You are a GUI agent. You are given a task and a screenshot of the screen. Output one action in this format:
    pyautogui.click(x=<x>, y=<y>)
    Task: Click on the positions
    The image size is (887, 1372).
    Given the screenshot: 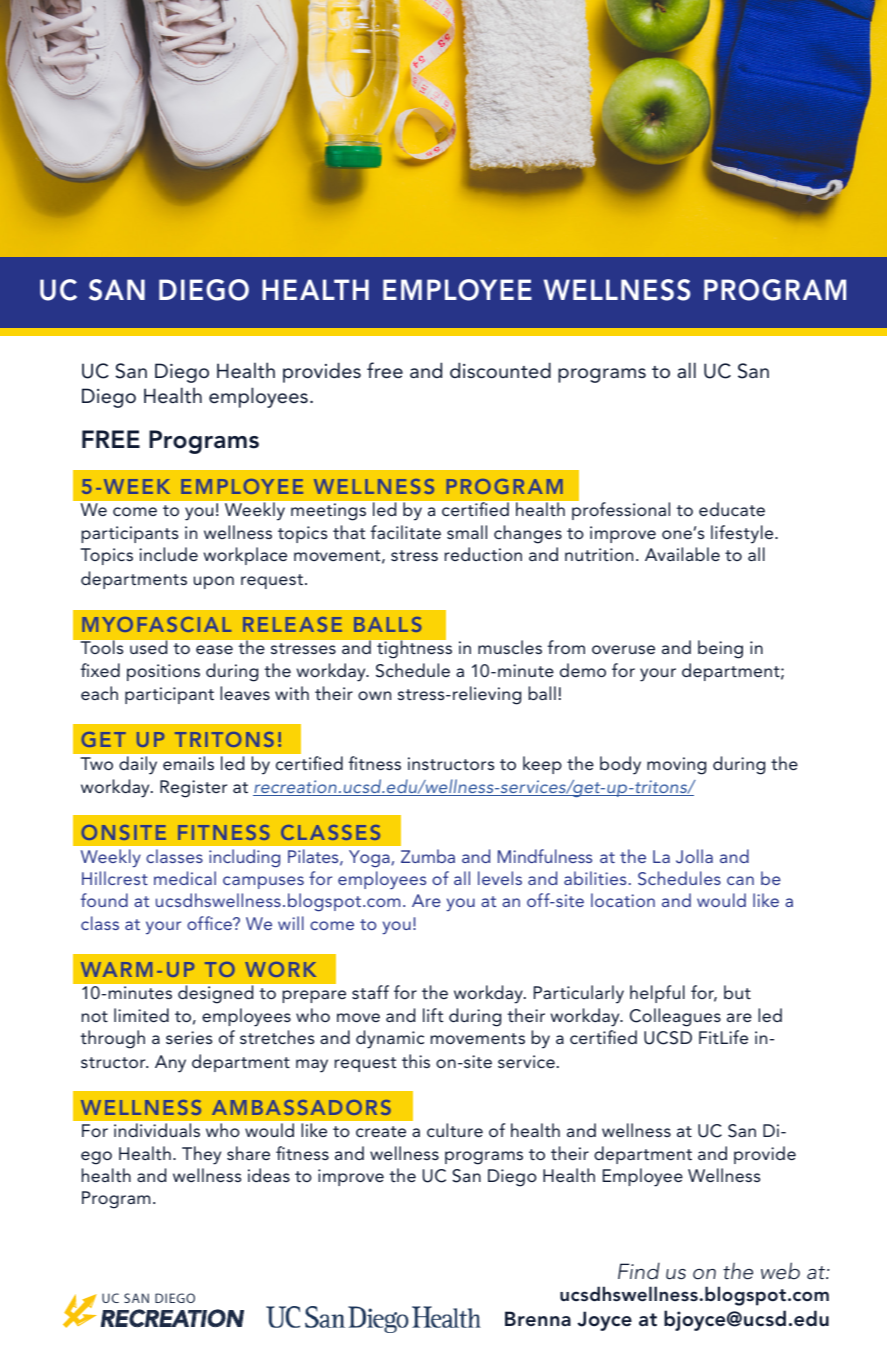 What is the action you would take?
    pyautogui.click(x=163, y=672)
